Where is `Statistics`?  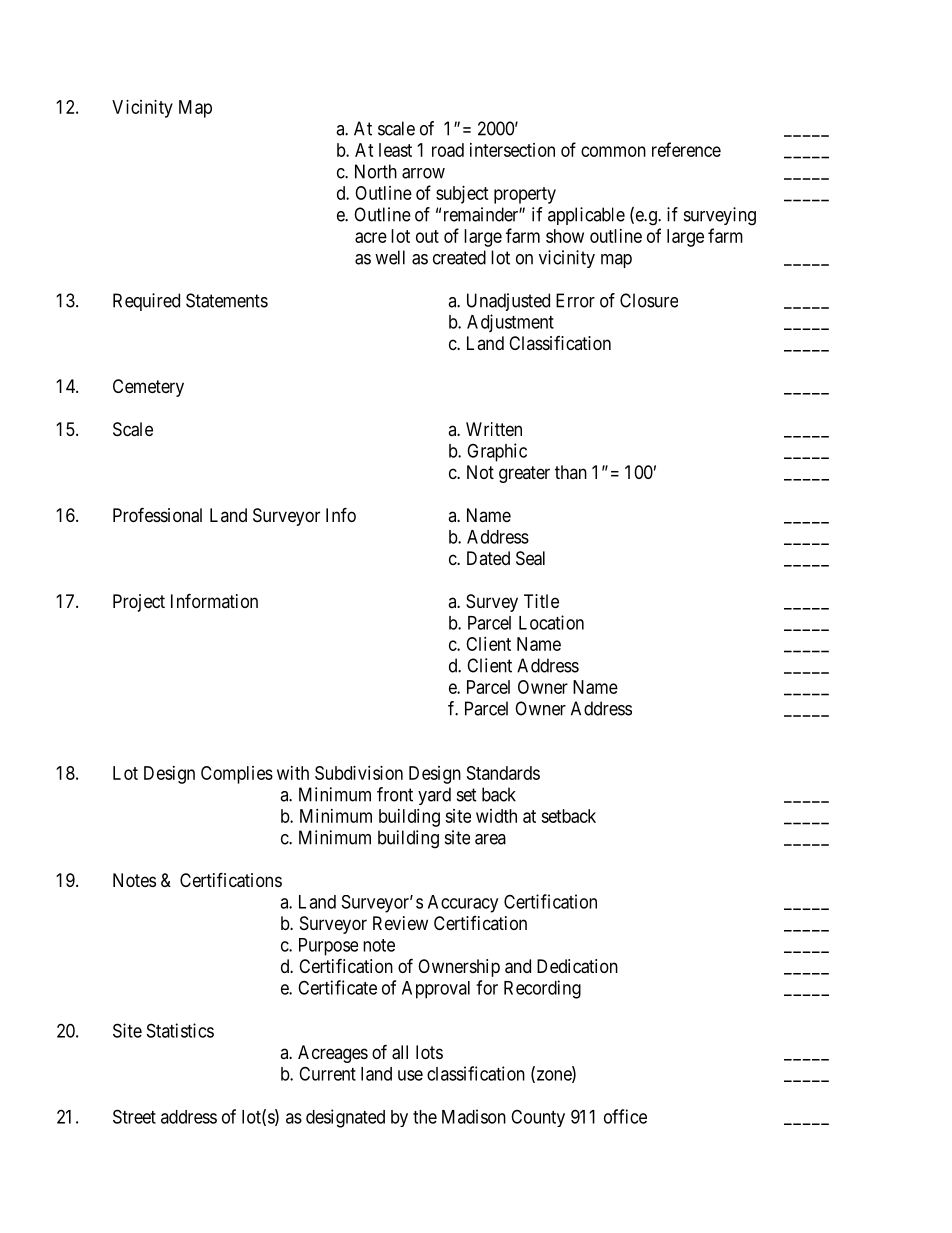 Statistics is located at coordinates (180, 1030).
